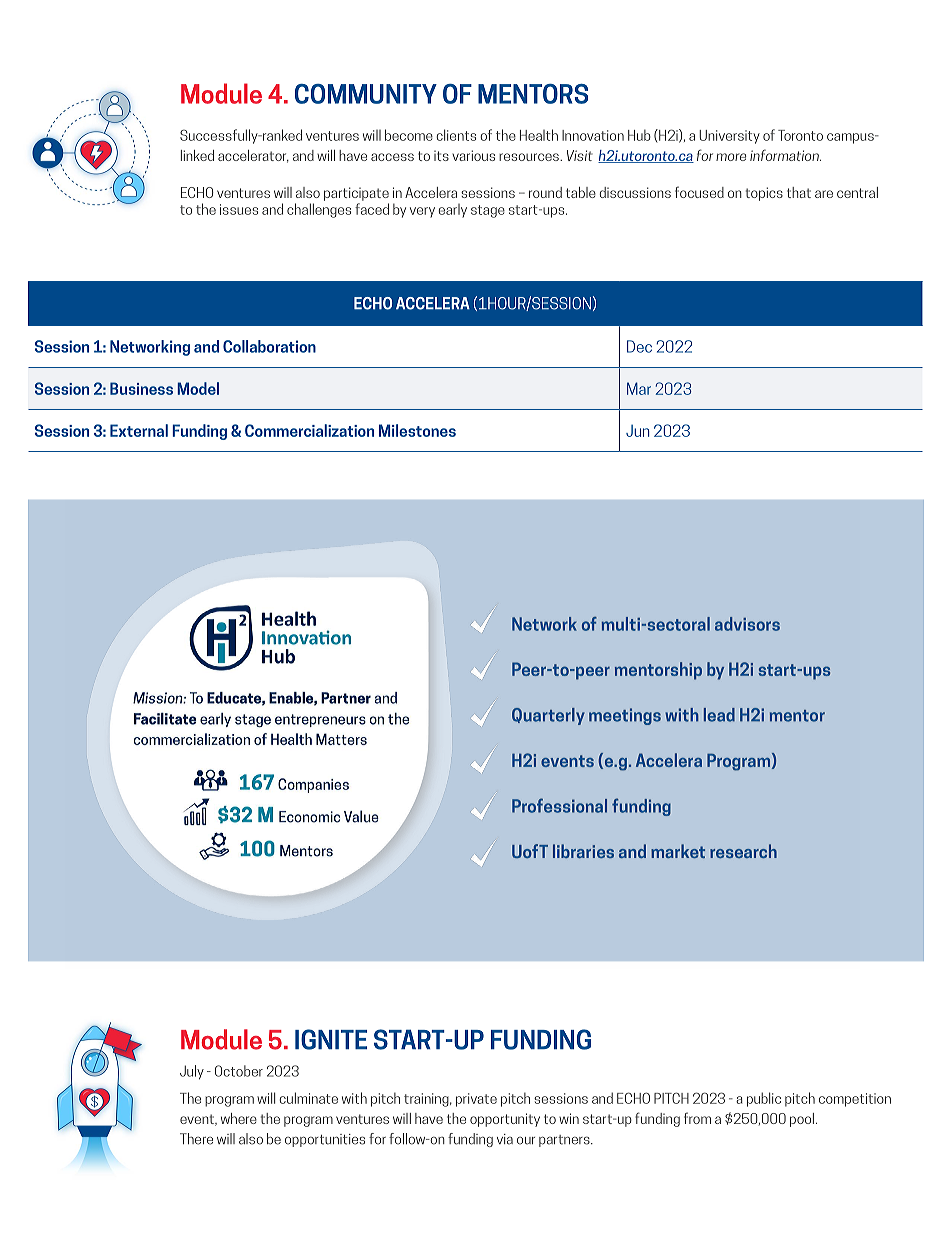 The width and height of the screenshot is (952, 1233). Describe the element at coordinates (505, 1120) in the screenshot. I see `opportunity` at that location.
